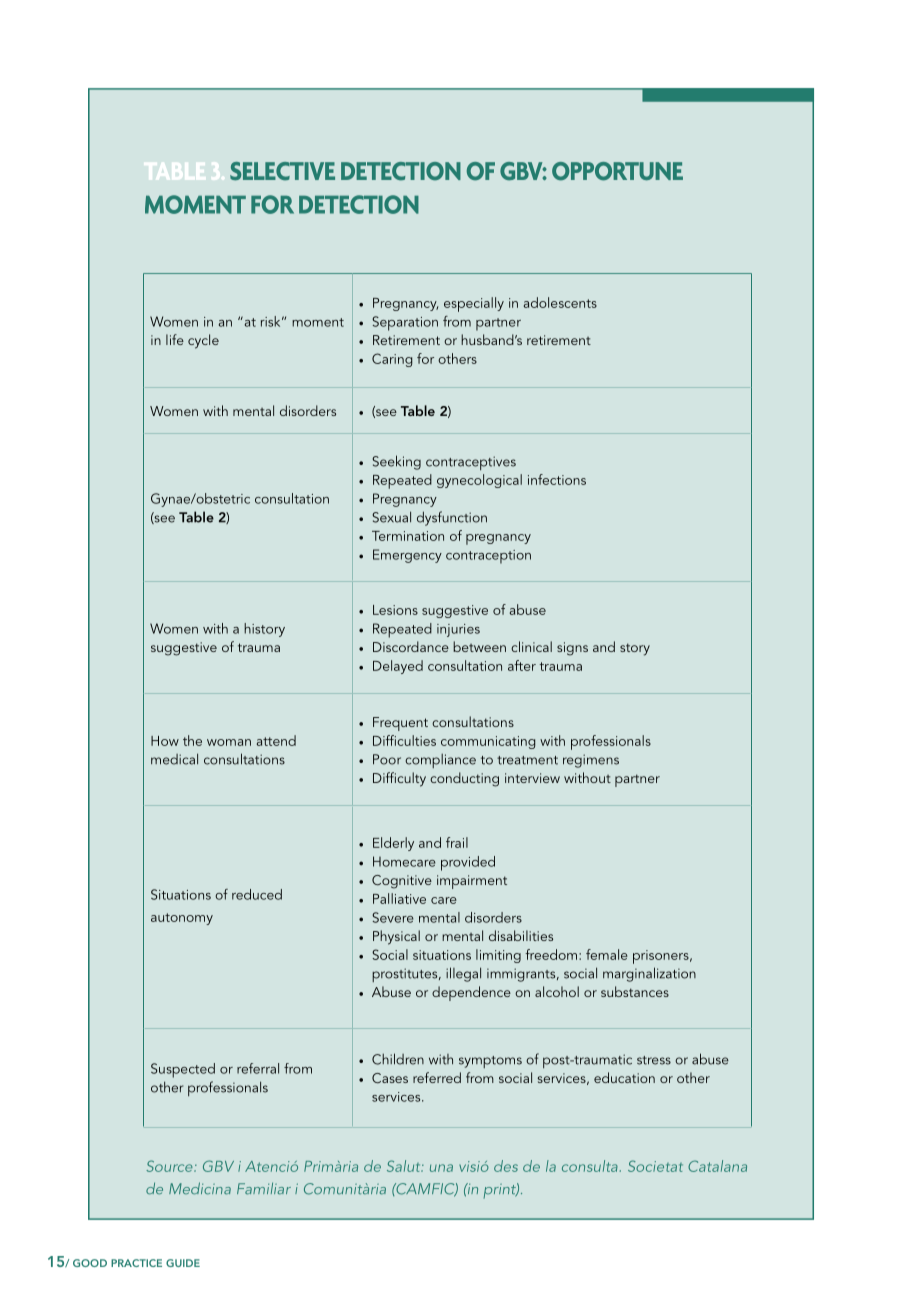 The width and height of the image is (924, 1308). What do you see at coordinates (282, 171) in the image?
I see `SELECTIVE` at bounding box center [282, 171].
